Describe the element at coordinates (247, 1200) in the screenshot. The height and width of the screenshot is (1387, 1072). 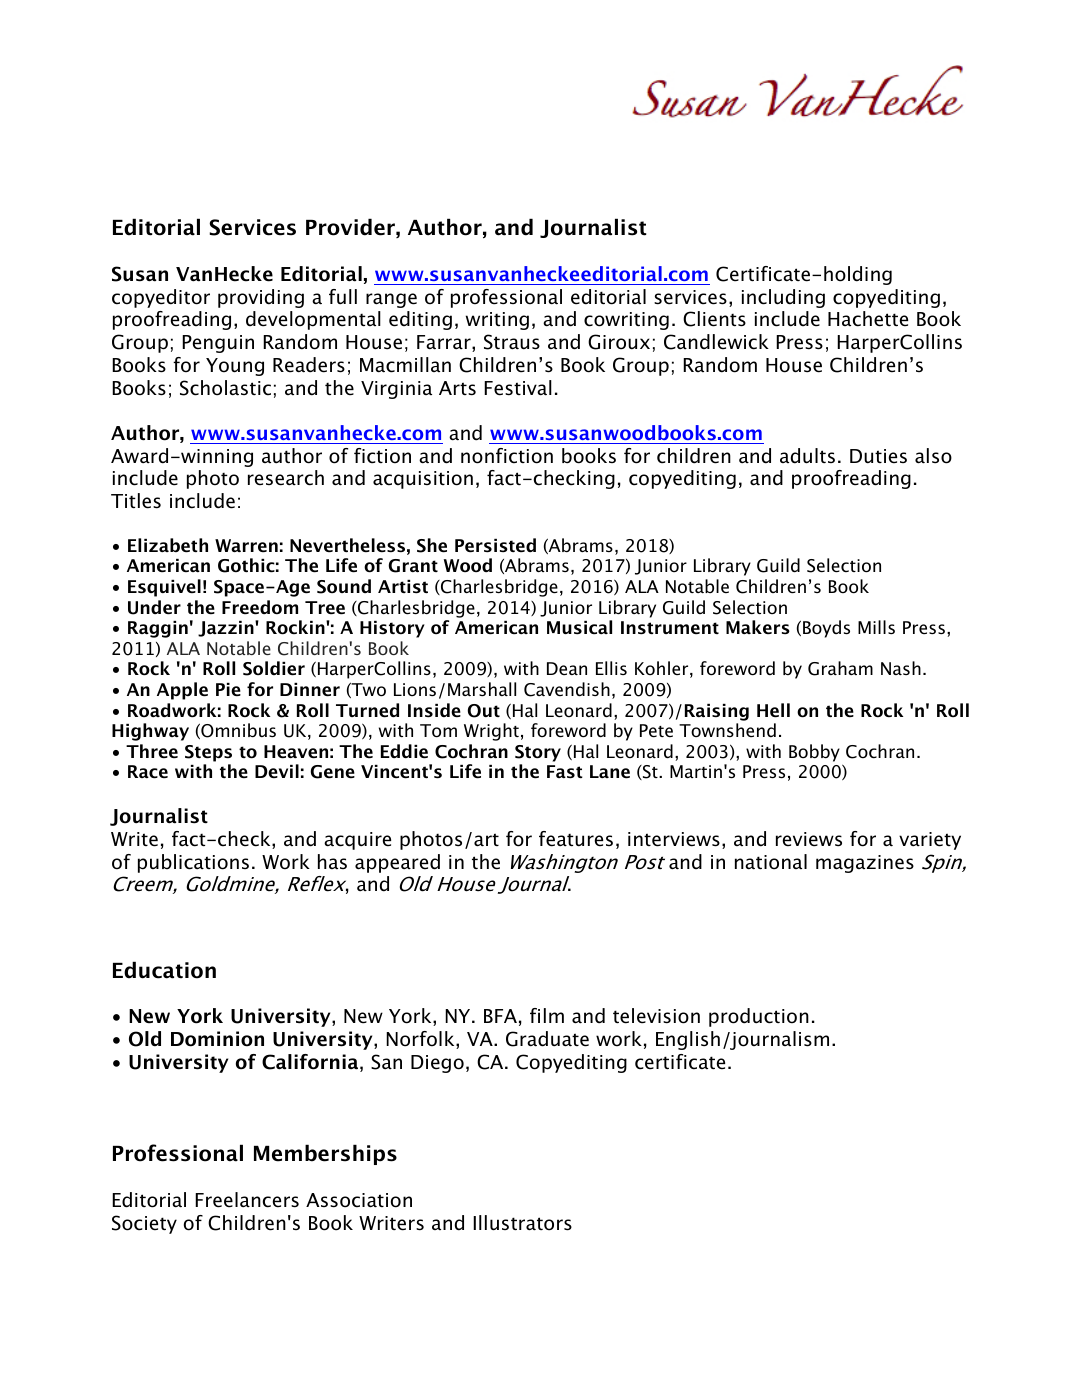
I see `Freelancers` at that location.
